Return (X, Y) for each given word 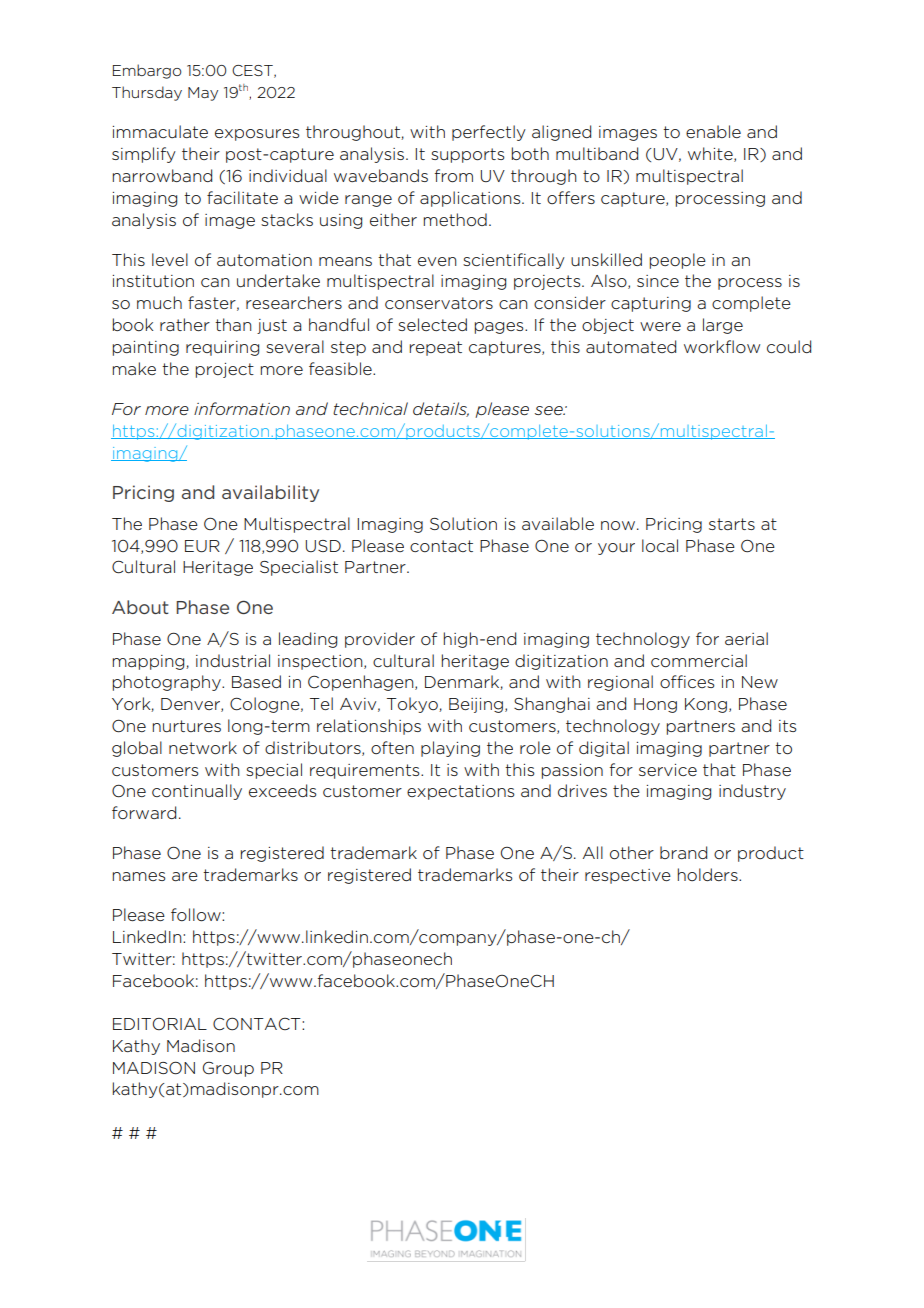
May (203, 94)
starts (732, 524)
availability (270, 493)
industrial (233, 661)
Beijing (476, 705)
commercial (699, 661)
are (185, 876)
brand (683, 852)
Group (228, 1069)
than (233, 324)
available (558, 523)
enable (713, 131)
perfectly (489, 133)
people (678, 261)
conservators (439, 303)
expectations (461, 792)
